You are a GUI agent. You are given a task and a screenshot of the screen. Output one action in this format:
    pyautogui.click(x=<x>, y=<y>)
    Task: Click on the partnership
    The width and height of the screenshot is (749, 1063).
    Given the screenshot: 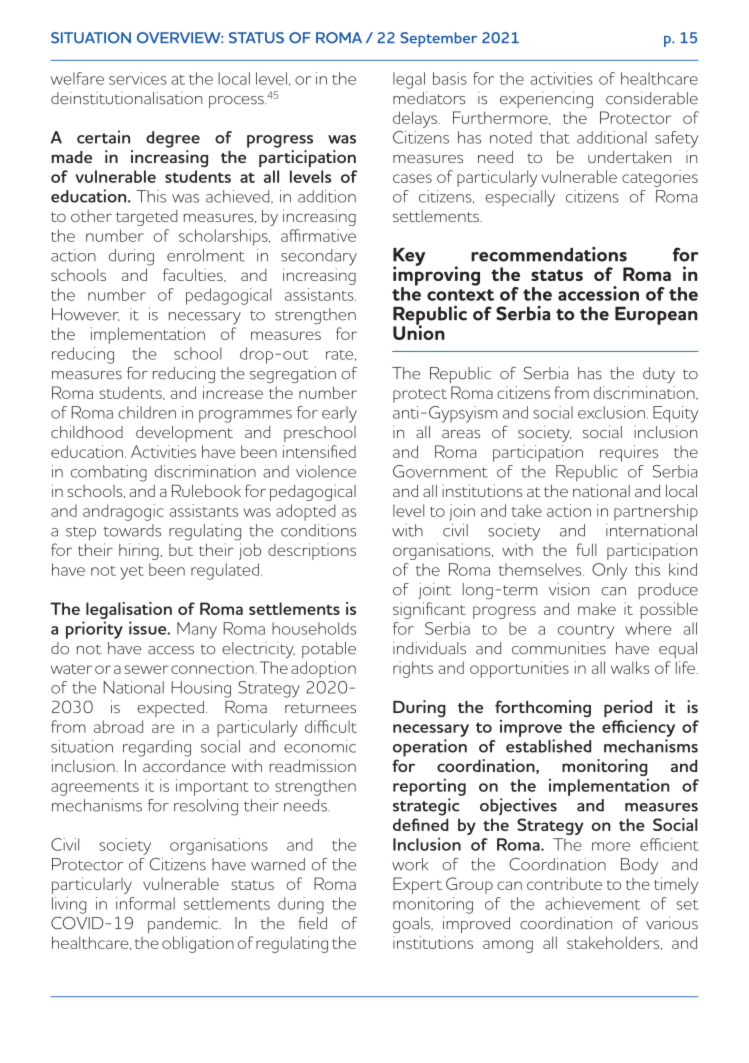 What is the action you would take?
    pyautogui.click(x=656, y=512)
